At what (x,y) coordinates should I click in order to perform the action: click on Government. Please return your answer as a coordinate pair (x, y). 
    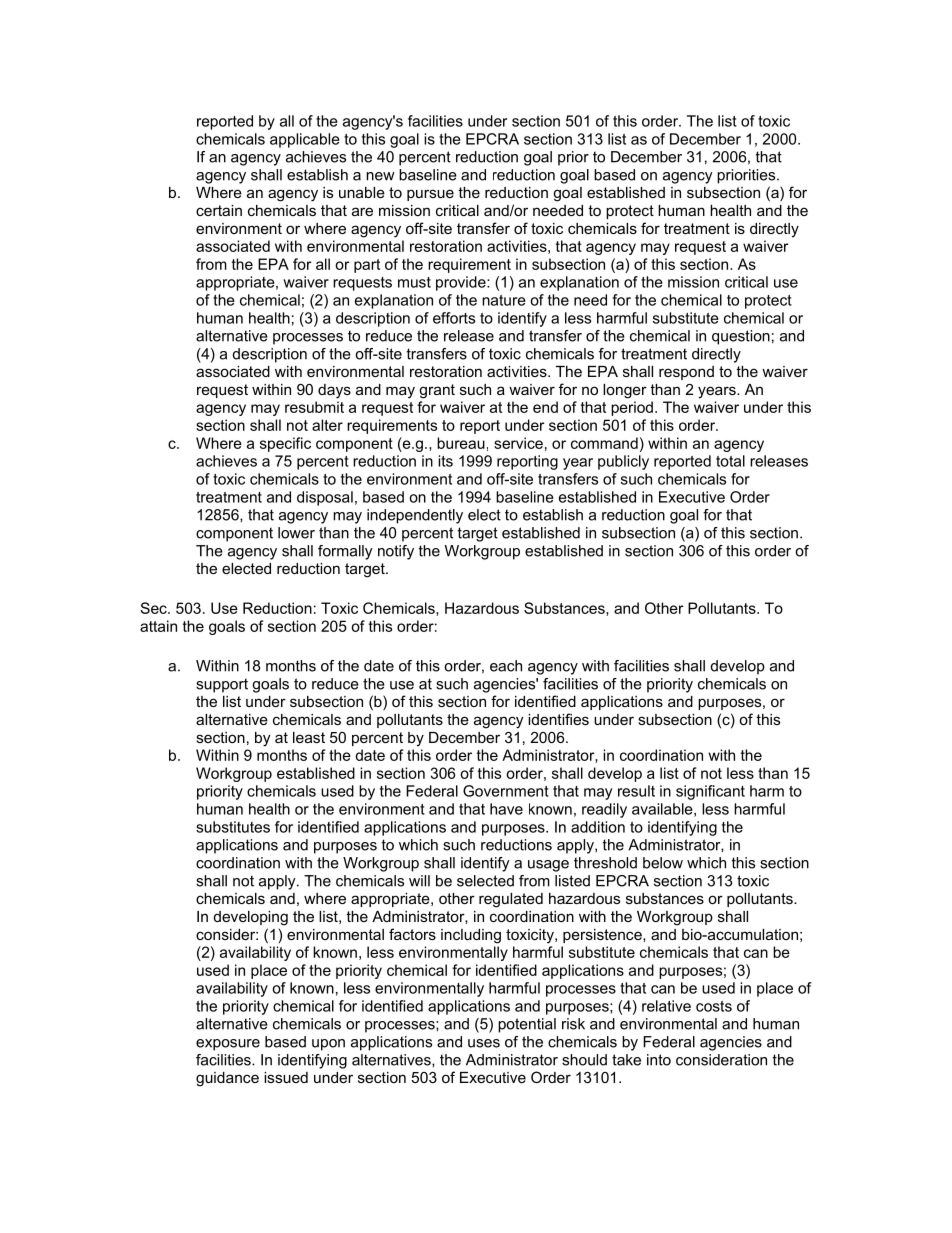
    Looking at the image, I should click on (506, 791).
